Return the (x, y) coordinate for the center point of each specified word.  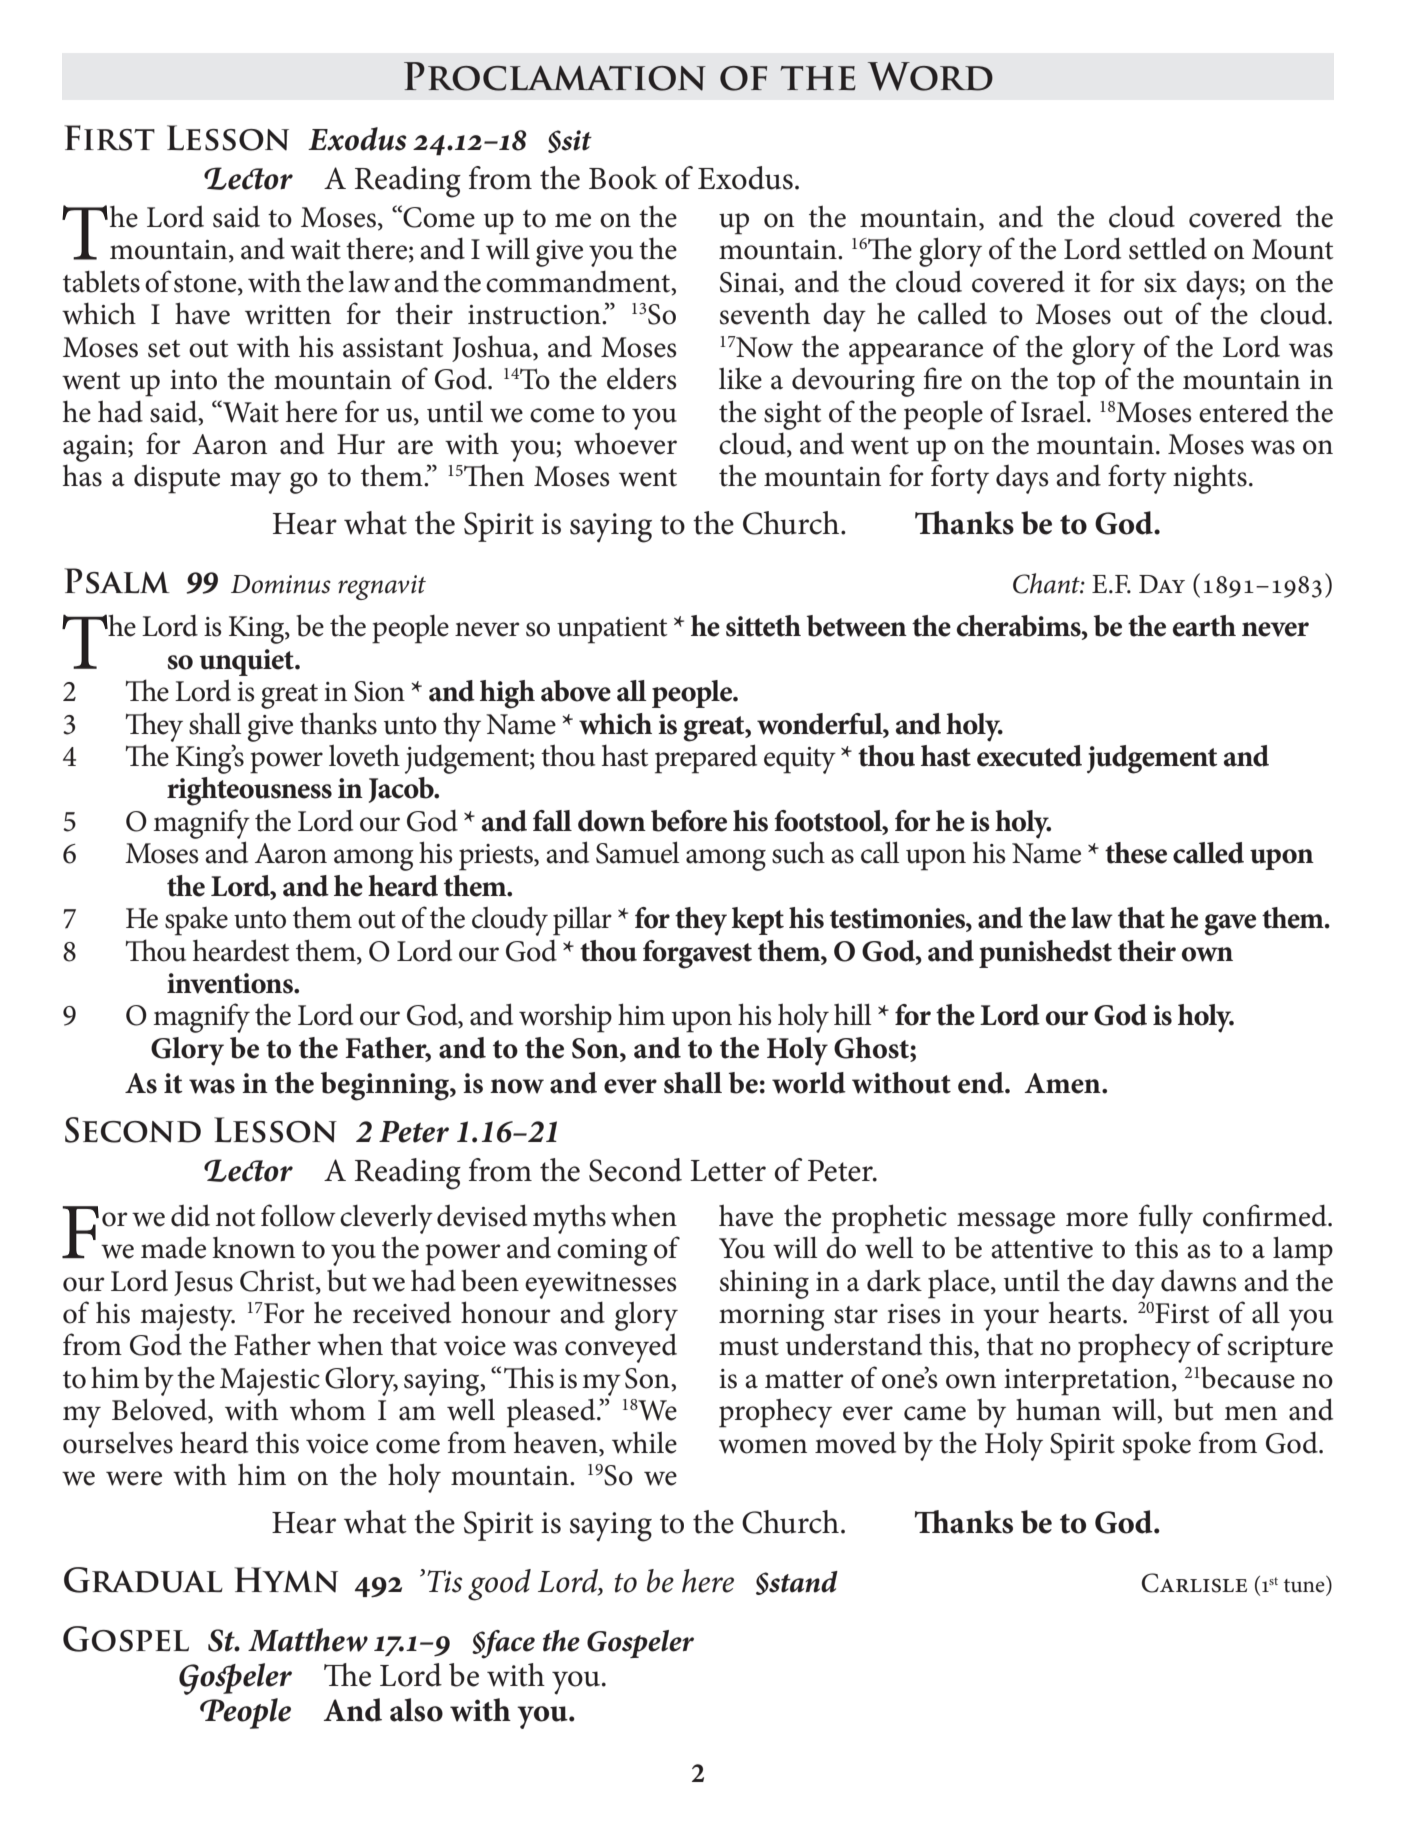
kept (758, 921)
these (1136, 853)
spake (196, 921)
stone (206, 285)
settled (1168, 248)
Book (623, 178)
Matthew (308, 1640)
